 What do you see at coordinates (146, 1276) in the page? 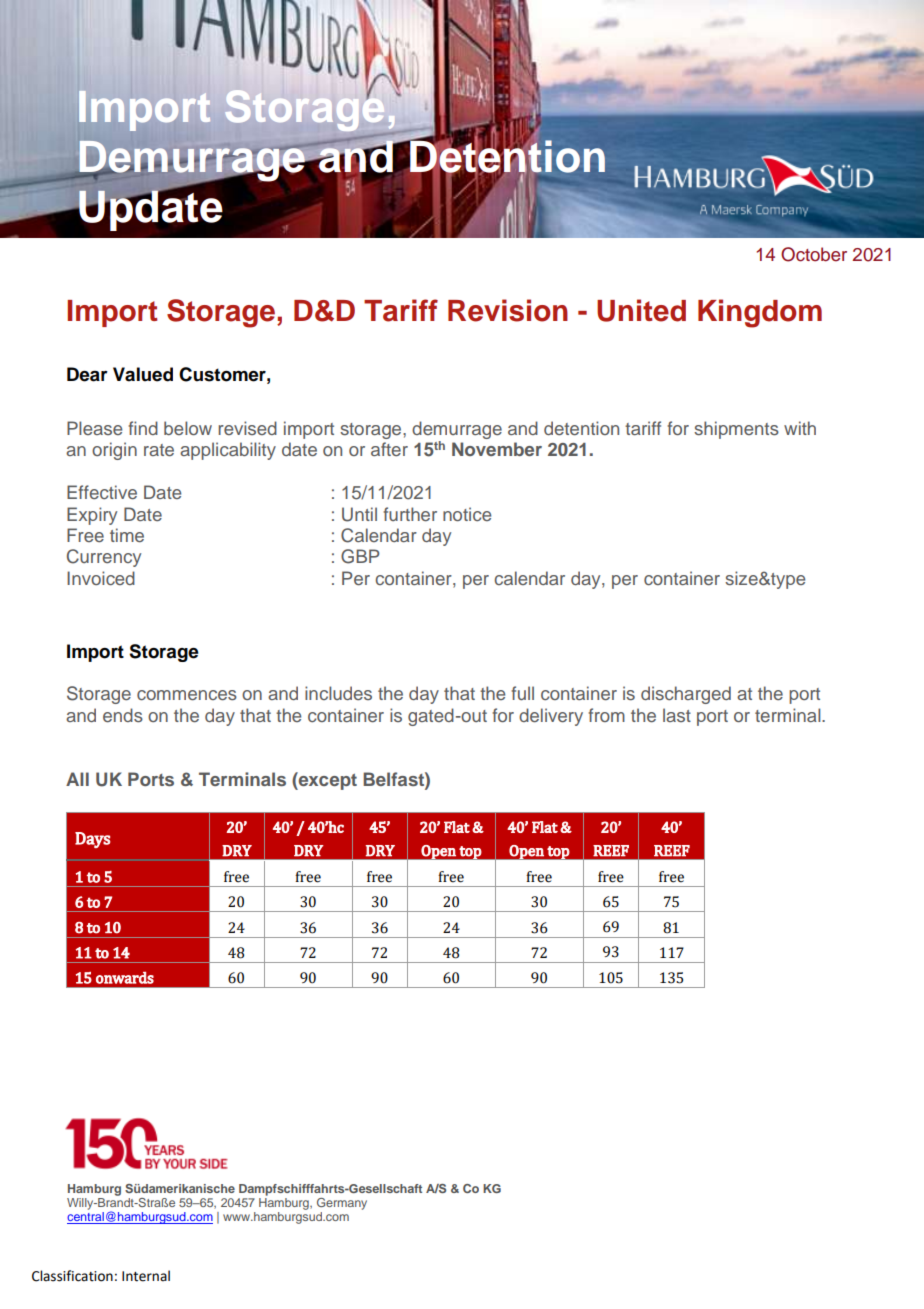
I see `Internal` at bounding box center [146, 1276].
